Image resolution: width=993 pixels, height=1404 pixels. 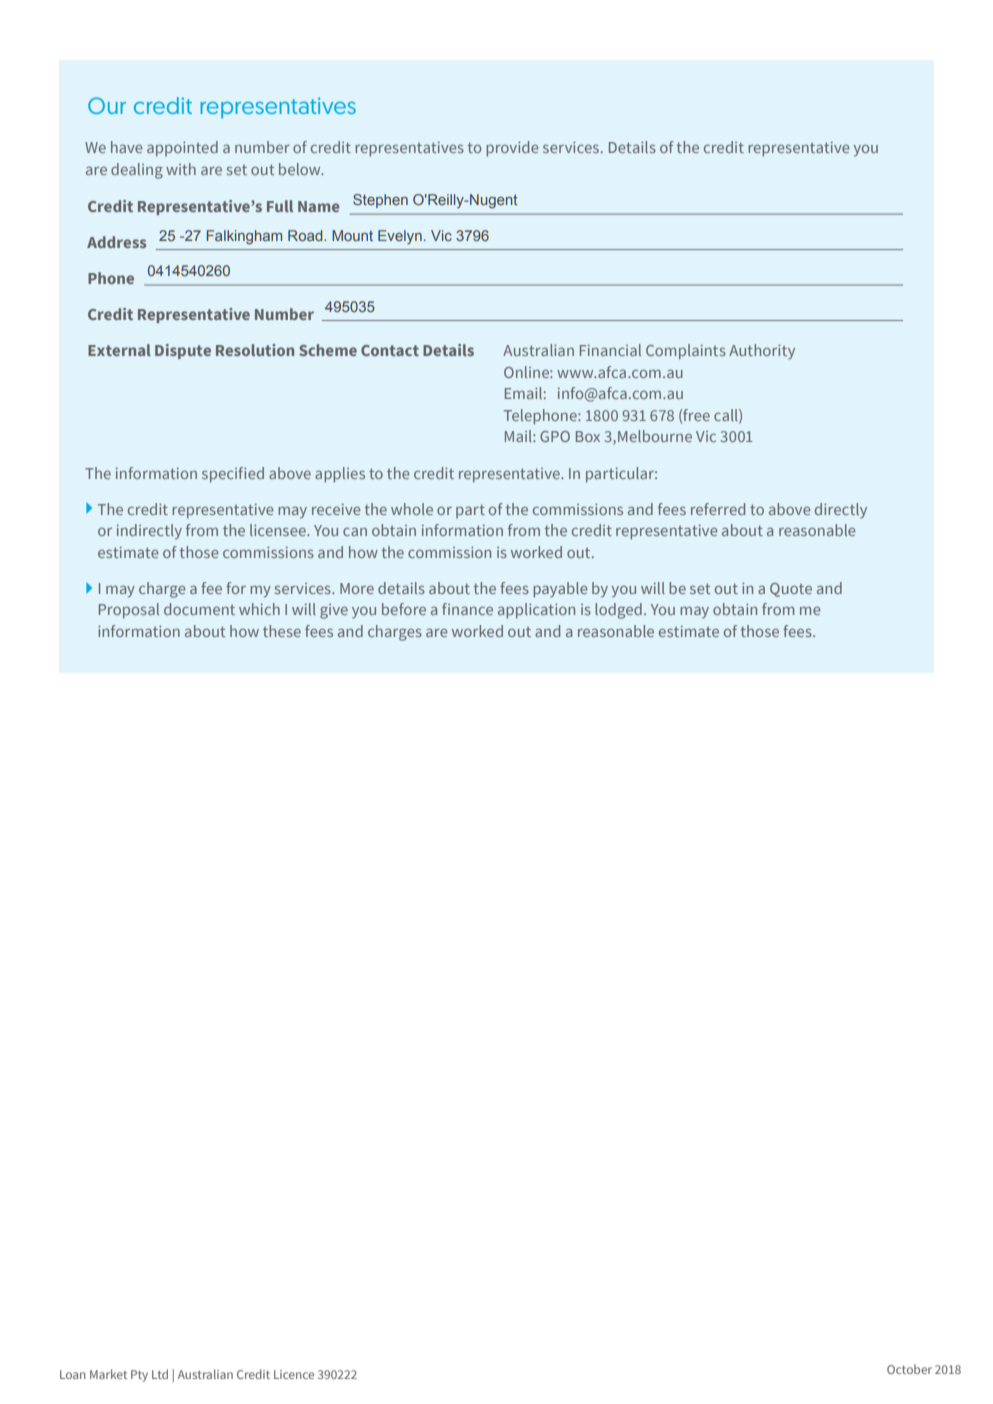 I want to click on these, so click(x=282, y=631).
